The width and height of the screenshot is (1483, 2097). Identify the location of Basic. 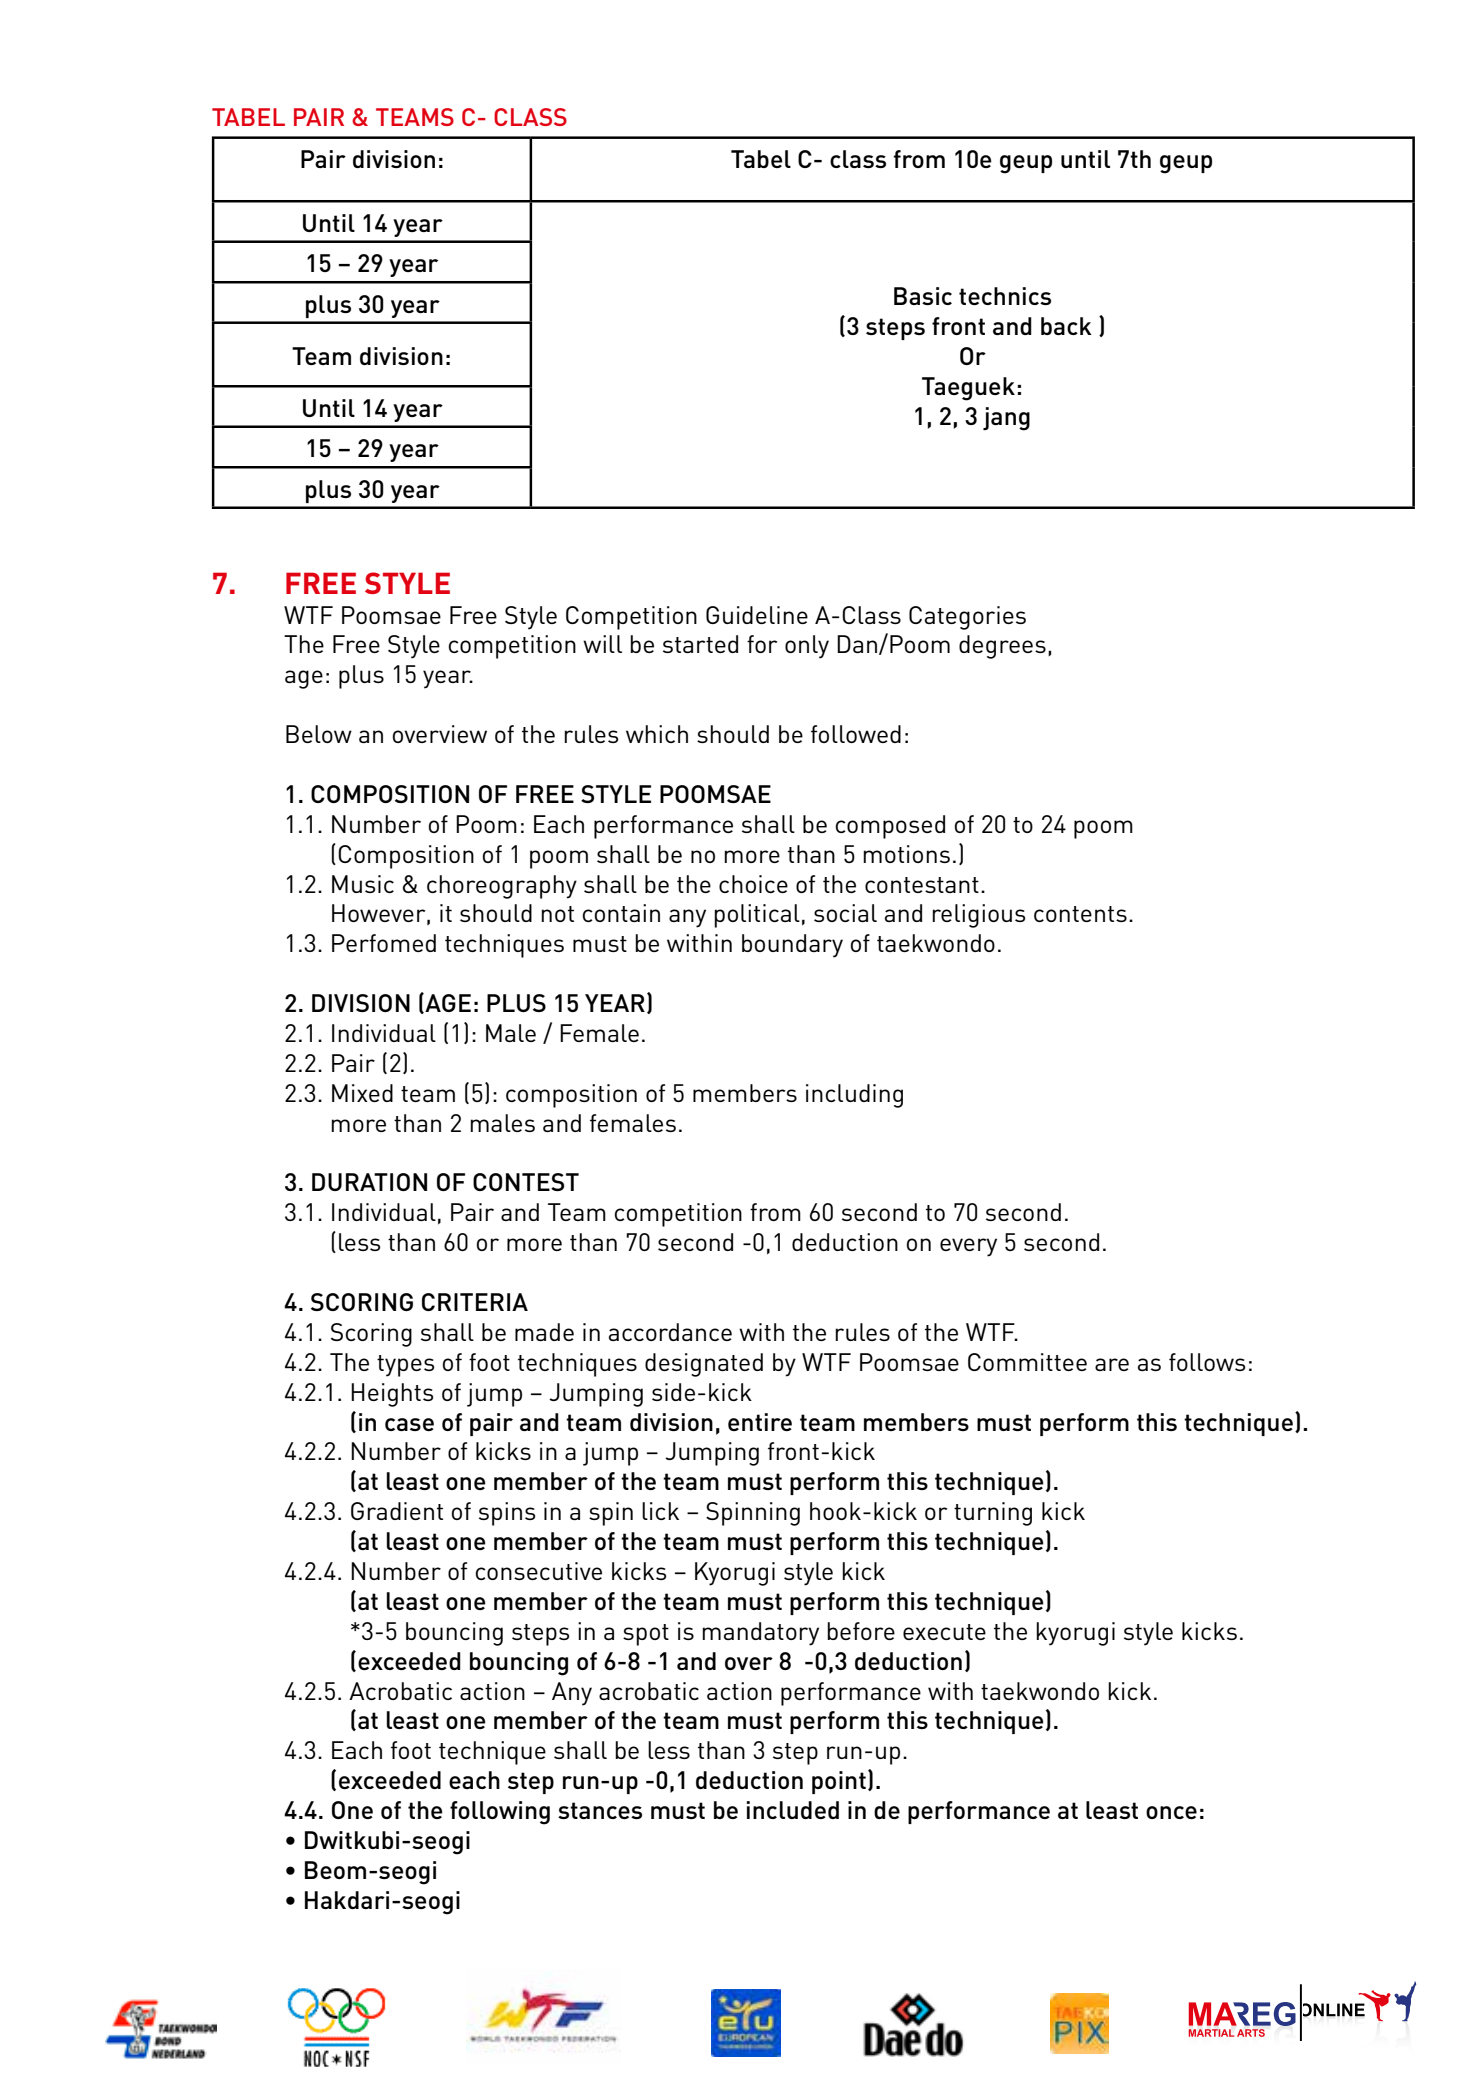
(923, 296).
